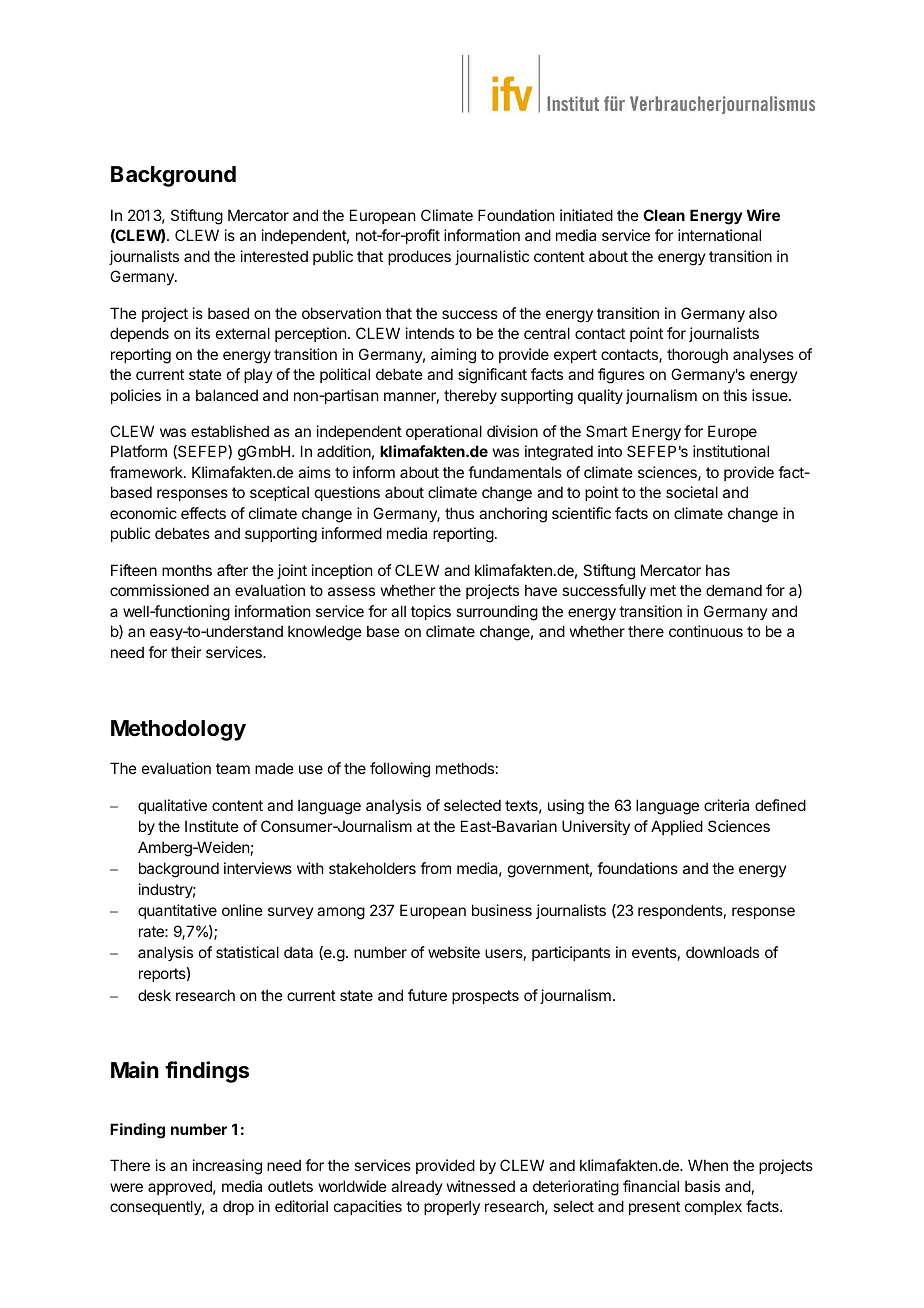 This screenshot has width=924, height=1308. What do you see at coordinates (719, 235) in the screenshot?
I see `international` at bounding box center [719, 235].
